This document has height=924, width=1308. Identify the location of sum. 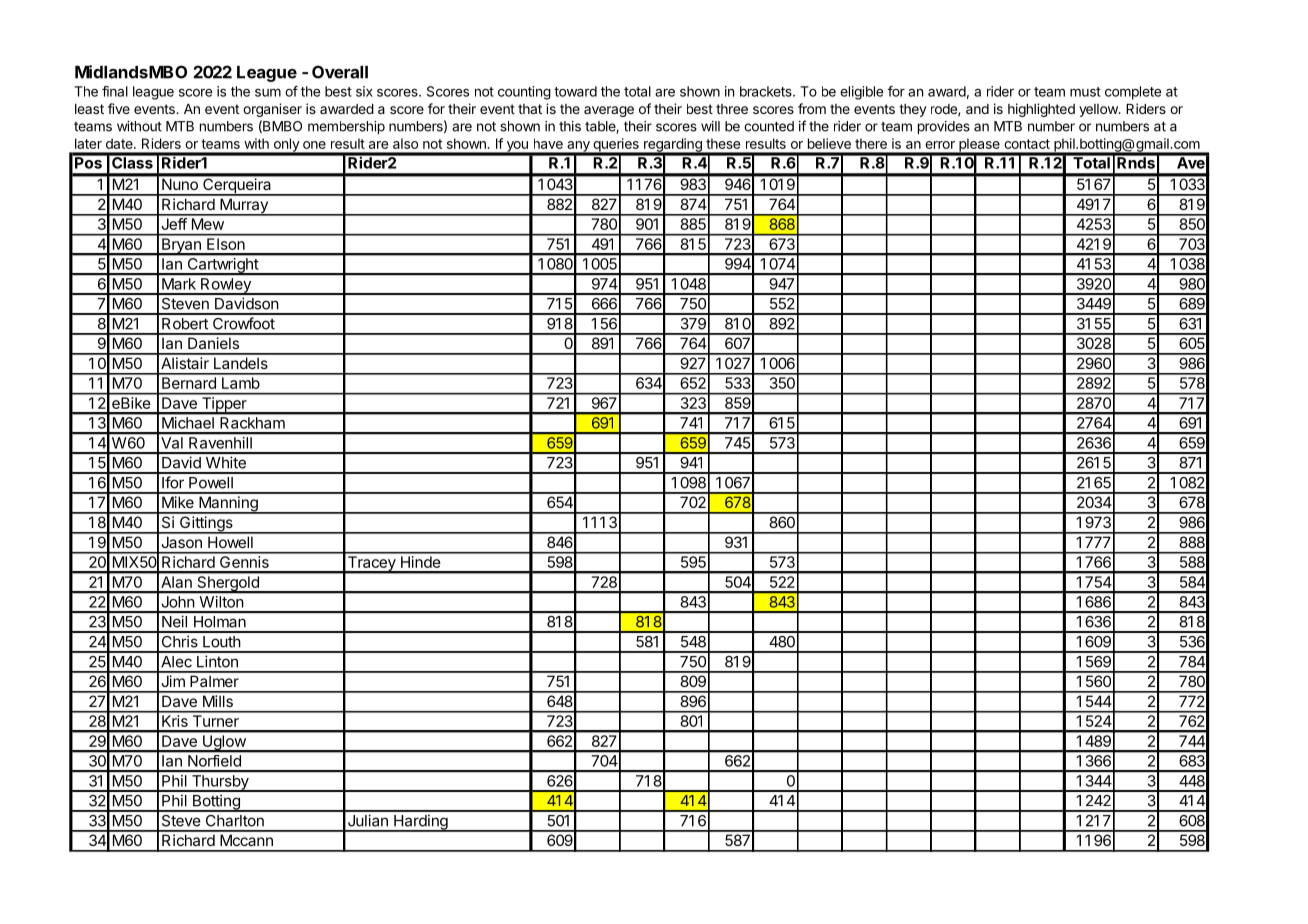
(268, 93).
